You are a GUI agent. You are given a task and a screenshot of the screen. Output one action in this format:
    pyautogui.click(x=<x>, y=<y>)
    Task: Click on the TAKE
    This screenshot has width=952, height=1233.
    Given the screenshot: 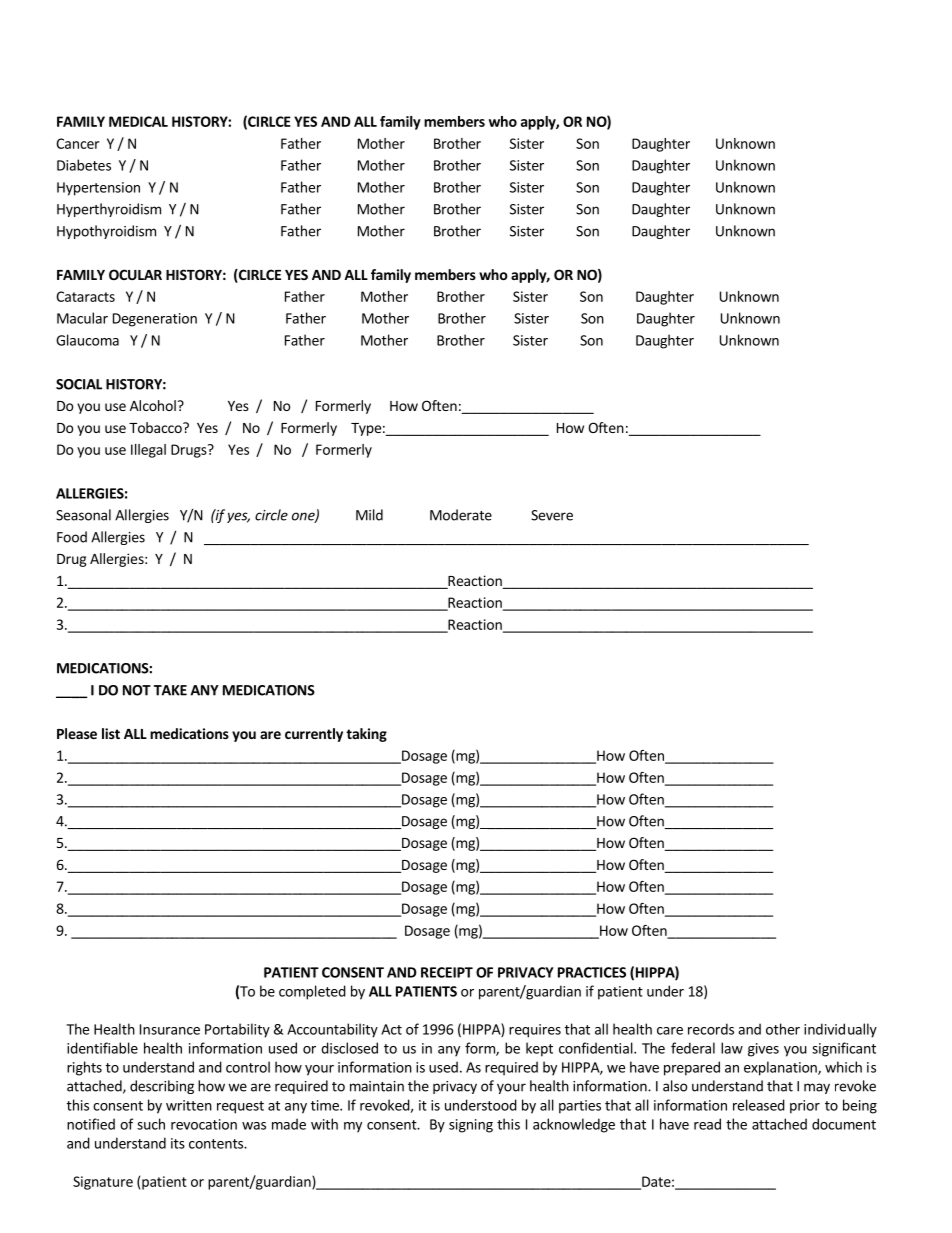 What is the action you would take?
    pyautogui.click(x=170, y=690)
